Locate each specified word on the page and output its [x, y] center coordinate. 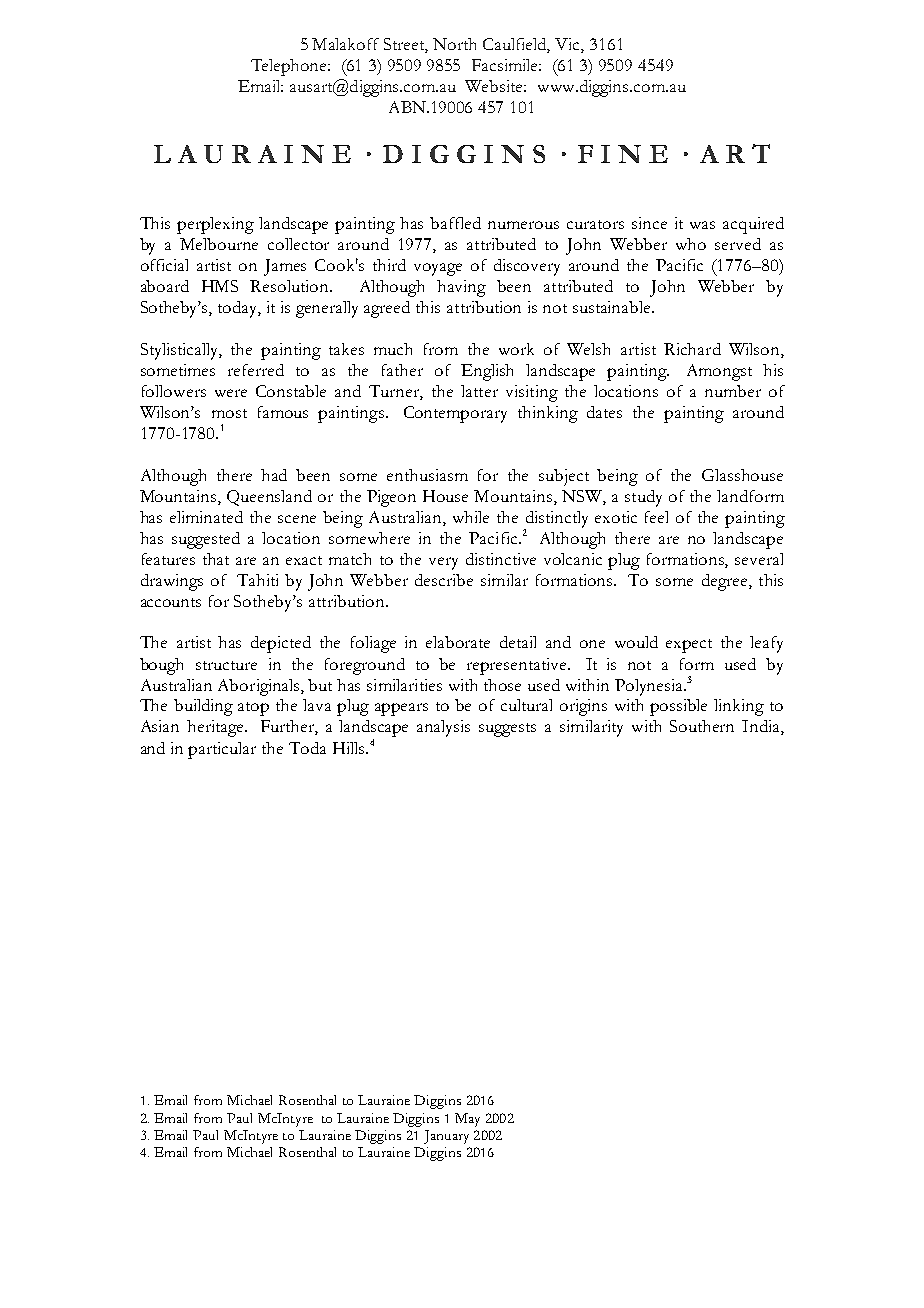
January [446, 1137]
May [467, 1120]
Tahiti [257, 580]
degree [726, 582]
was [702, 225]
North [454, 44]
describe [444, 580]
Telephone [290, 67]
